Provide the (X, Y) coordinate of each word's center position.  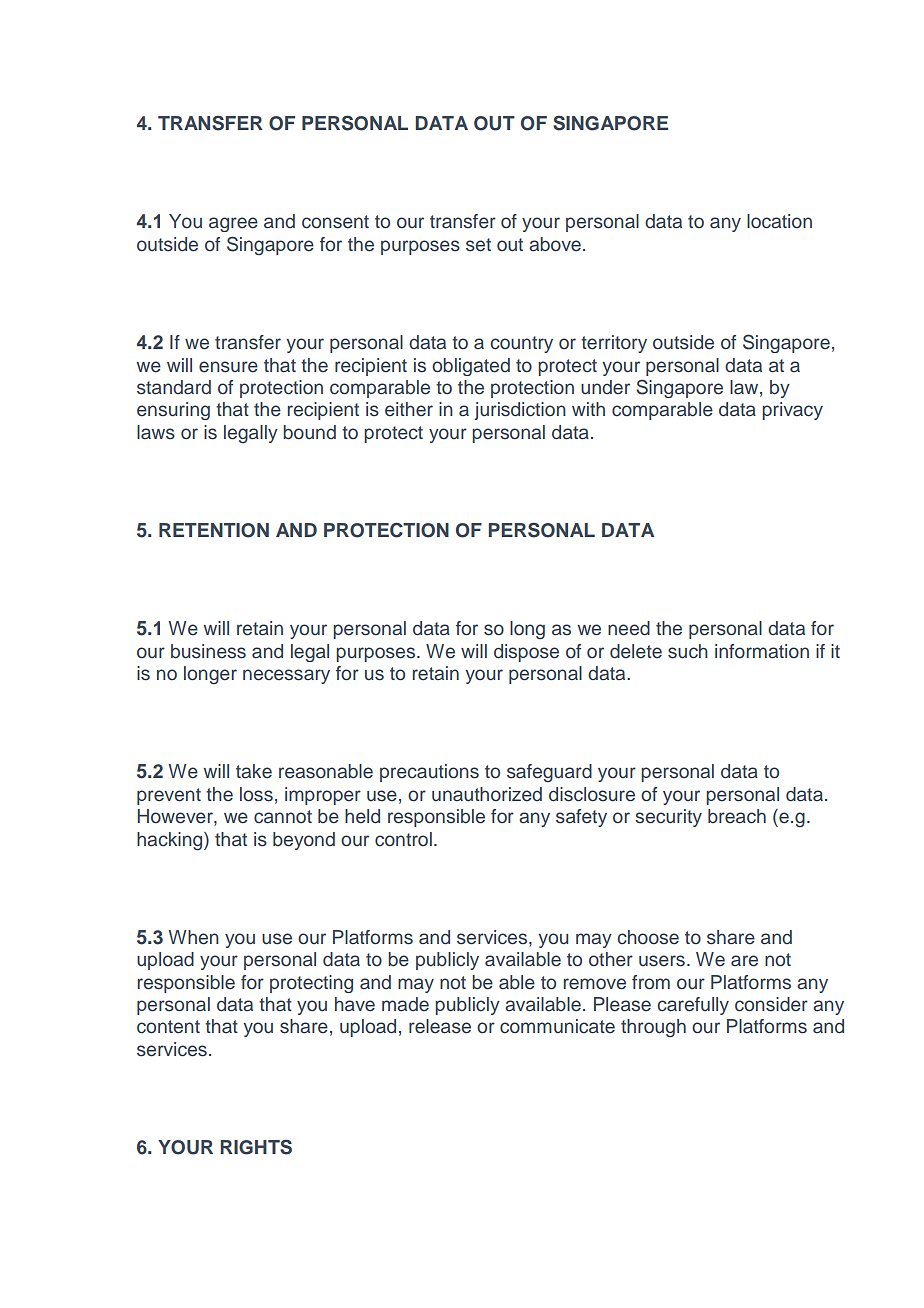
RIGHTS (256, 1147)
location (779, 221)
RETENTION (214, 530)
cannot (283, 817)
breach (737, 816)
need (629, 628)
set (478, 245)
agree (233, 224)
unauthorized (487, 794)
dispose (526, 653)
